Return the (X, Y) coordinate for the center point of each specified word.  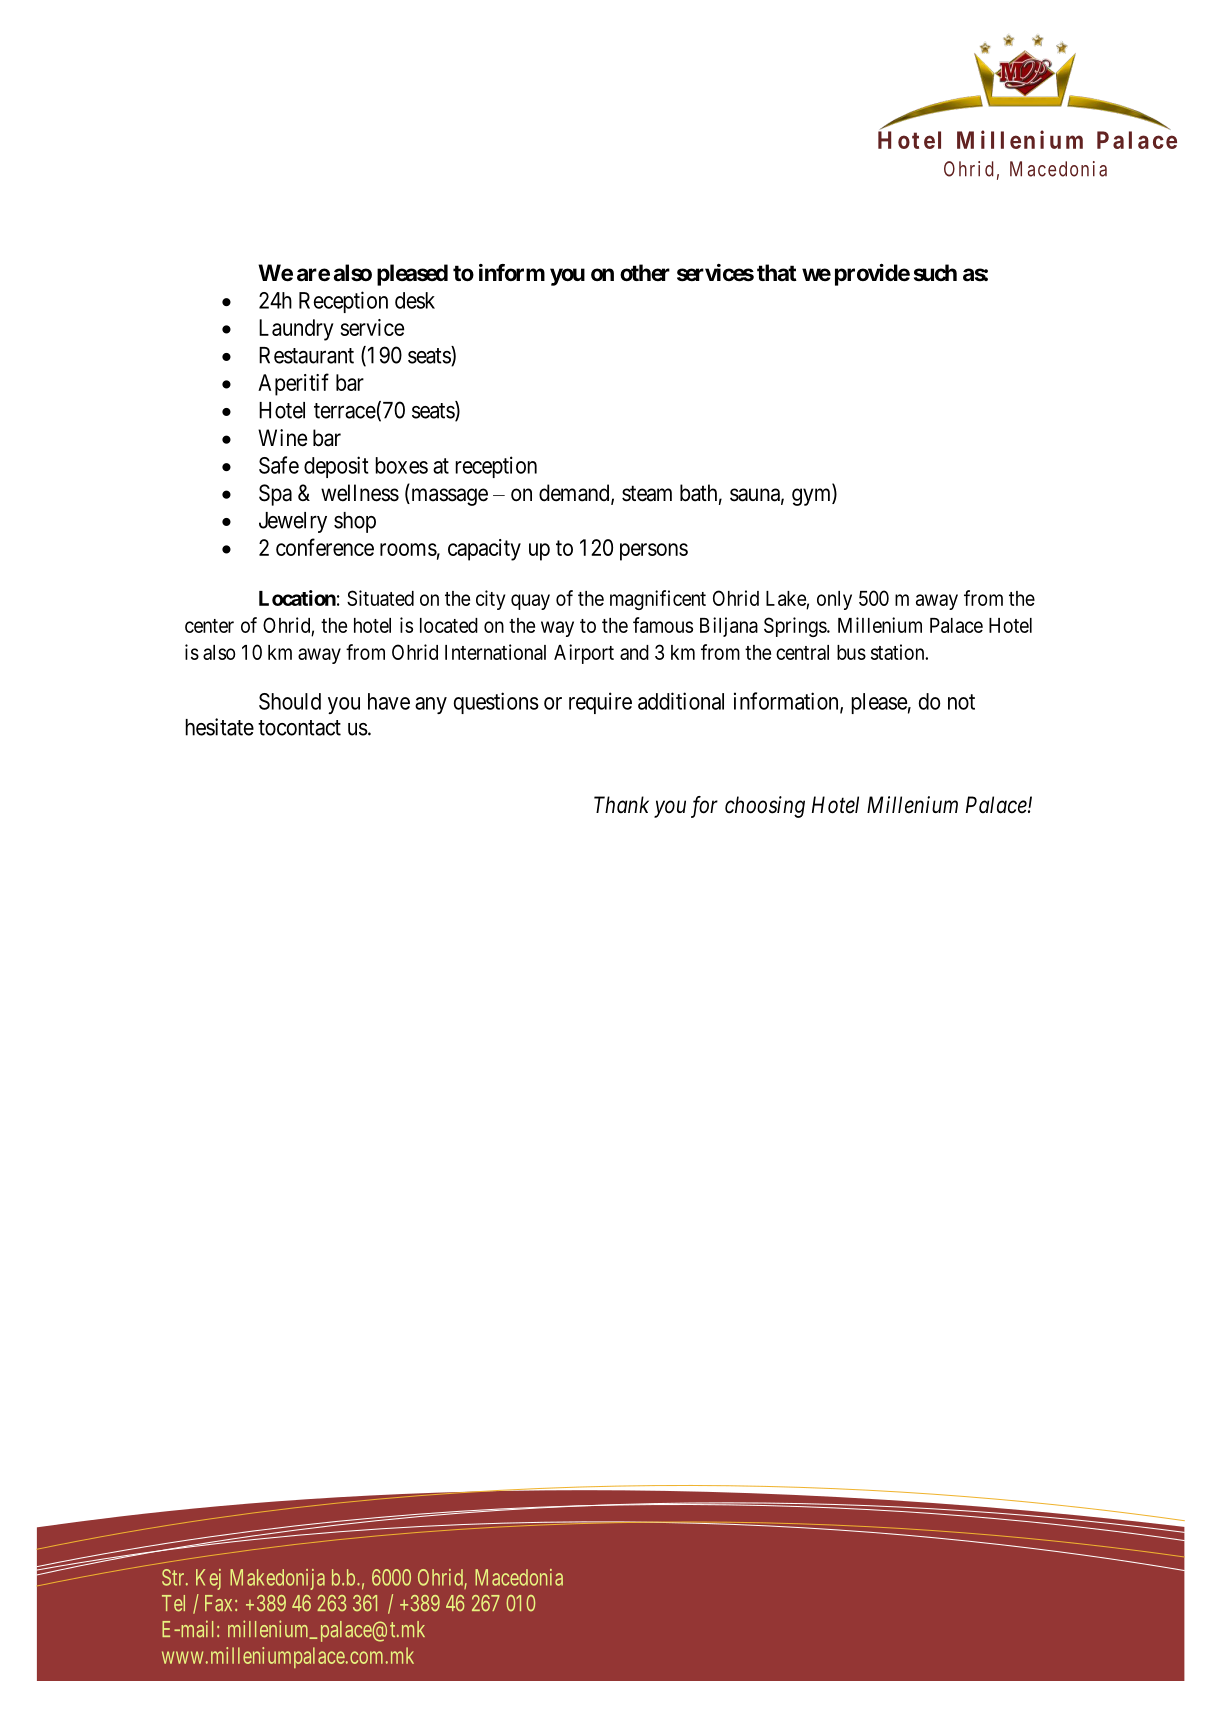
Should (290, 701)
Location (297, 598)
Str (174, 1577)
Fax (218, 1603)
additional (681, 701)
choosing (765, 807)
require (600, 703)
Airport (584, 654)
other (645, 272)
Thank (621, 804)
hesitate (219, 727)
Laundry (296, 330)
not (961, 702)
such (935, 272)
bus (851, 652)
